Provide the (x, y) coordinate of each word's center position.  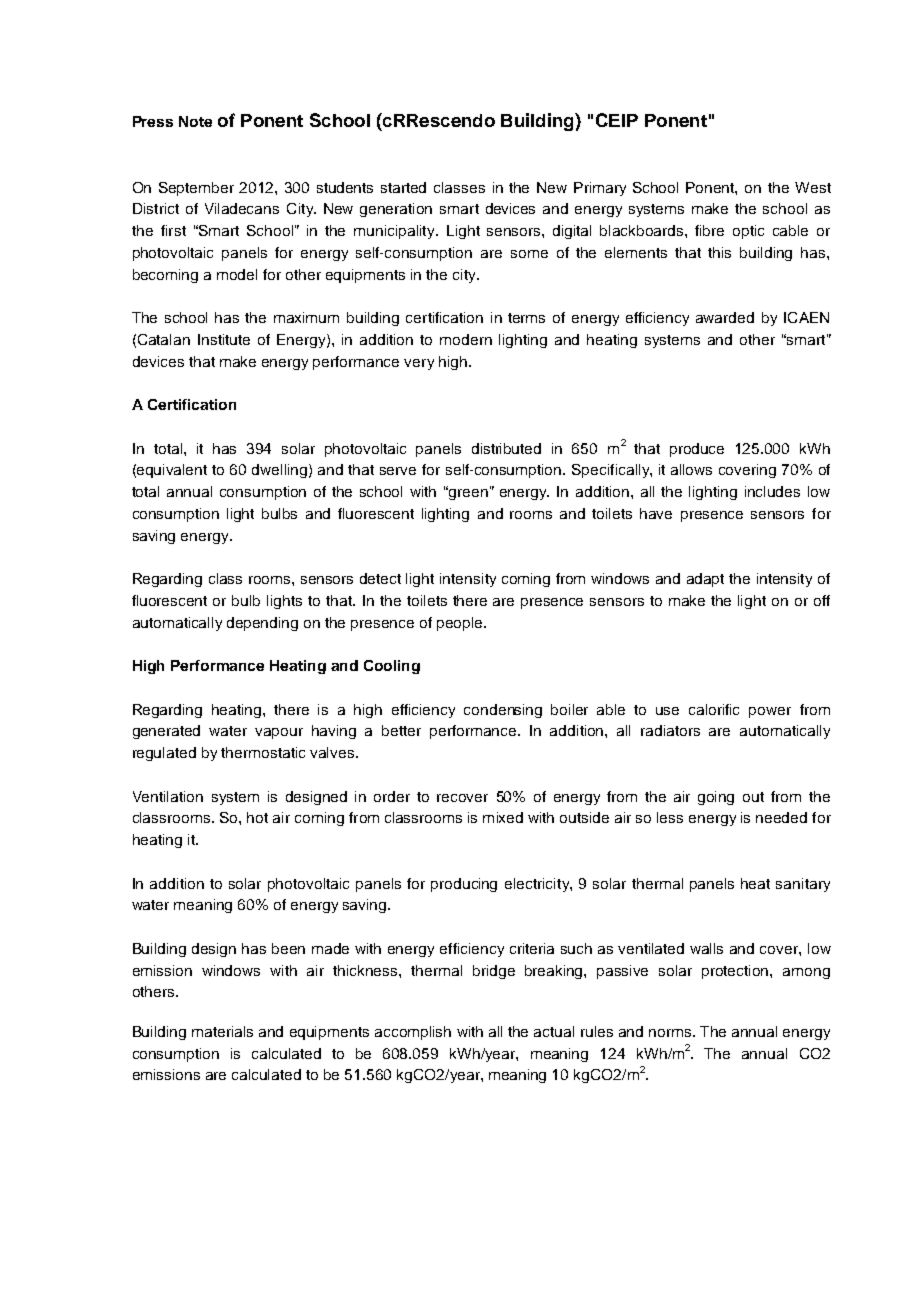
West (813, 187)
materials (222, 1031)
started (403, 187)
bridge (494, 972)
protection (736, 972)
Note (195, 121)
